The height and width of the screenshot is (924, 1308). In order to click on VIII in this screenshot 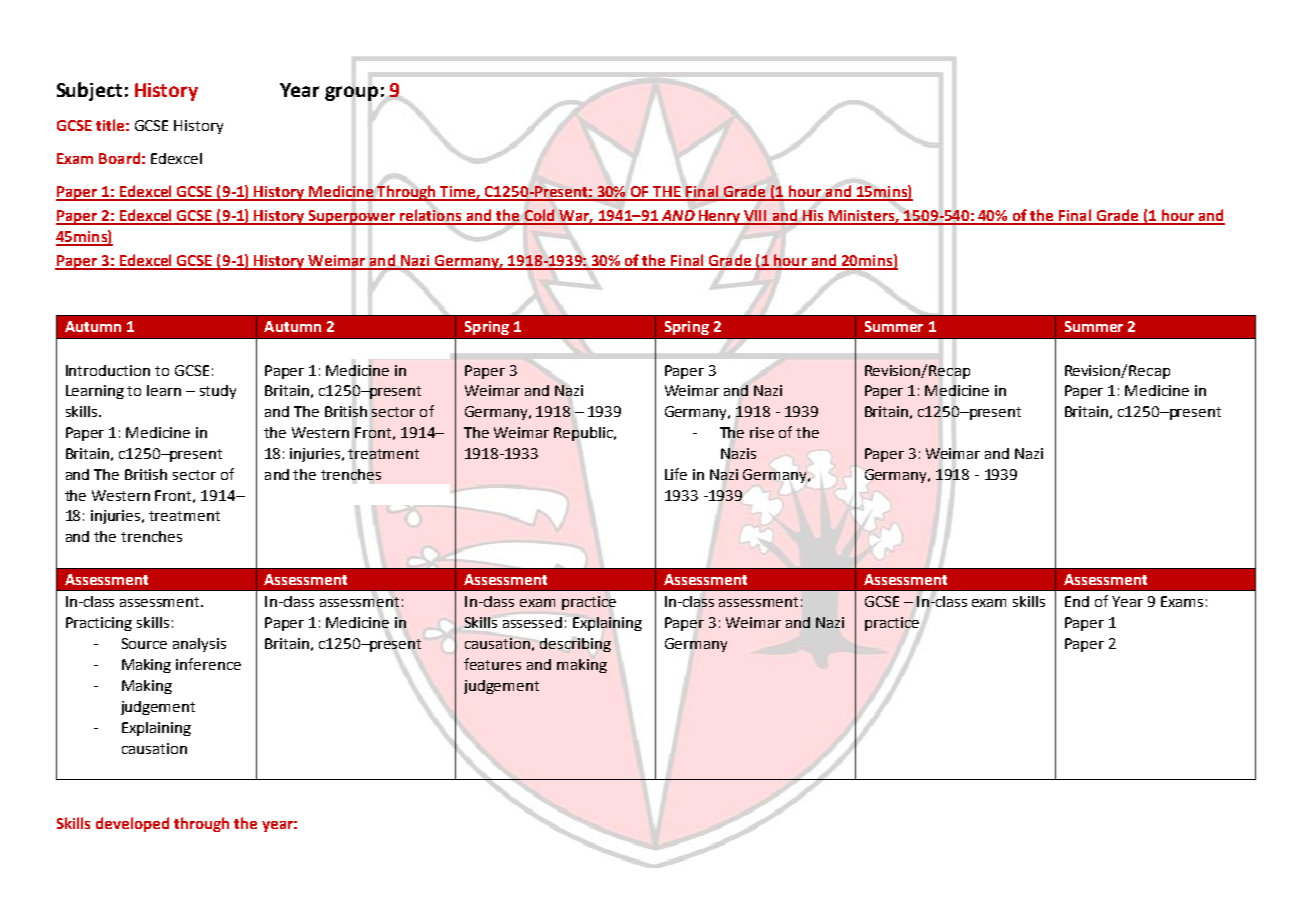, I will do `click(756, 217)`.
